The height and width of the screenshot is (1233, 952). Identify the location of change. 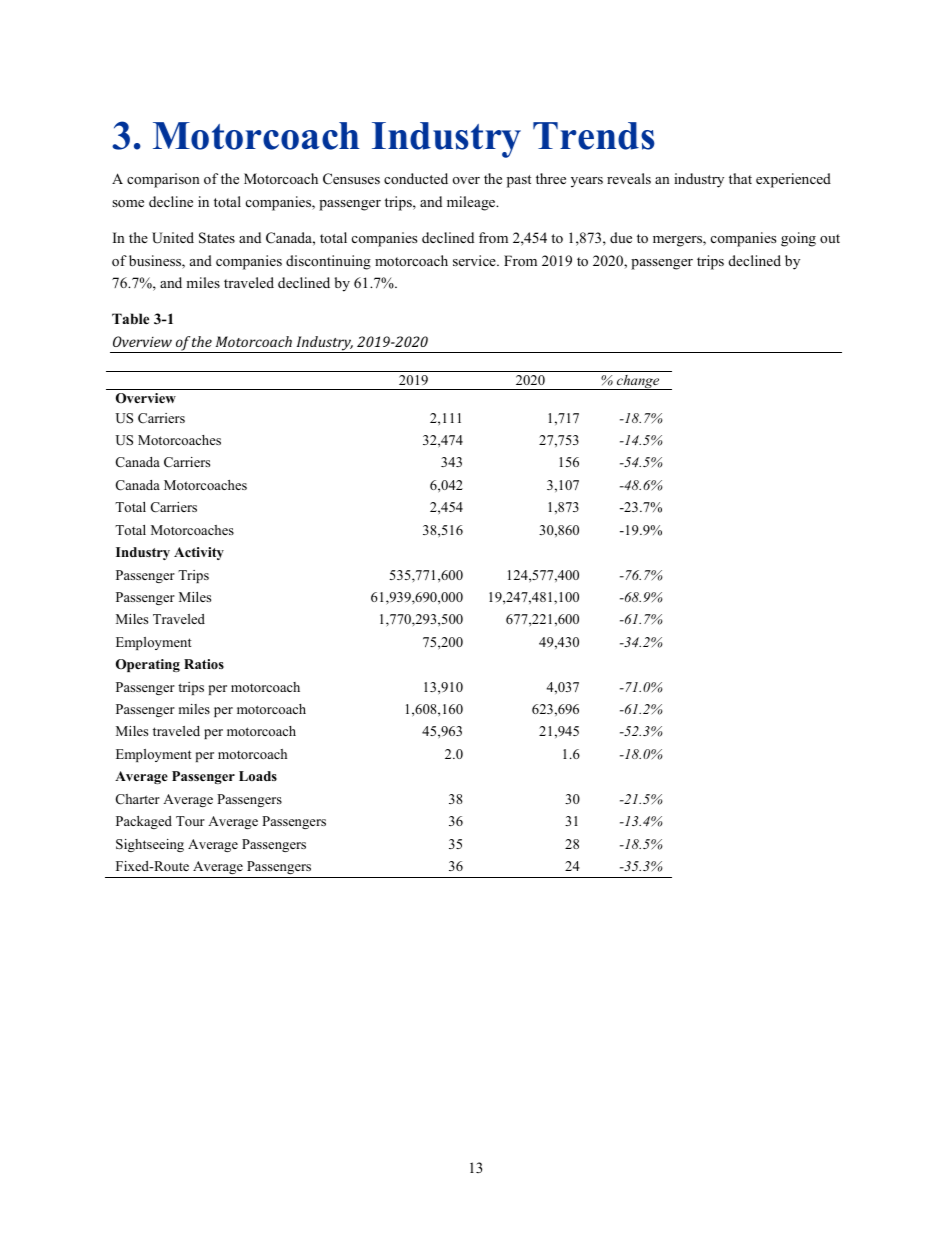
(638, 382).
